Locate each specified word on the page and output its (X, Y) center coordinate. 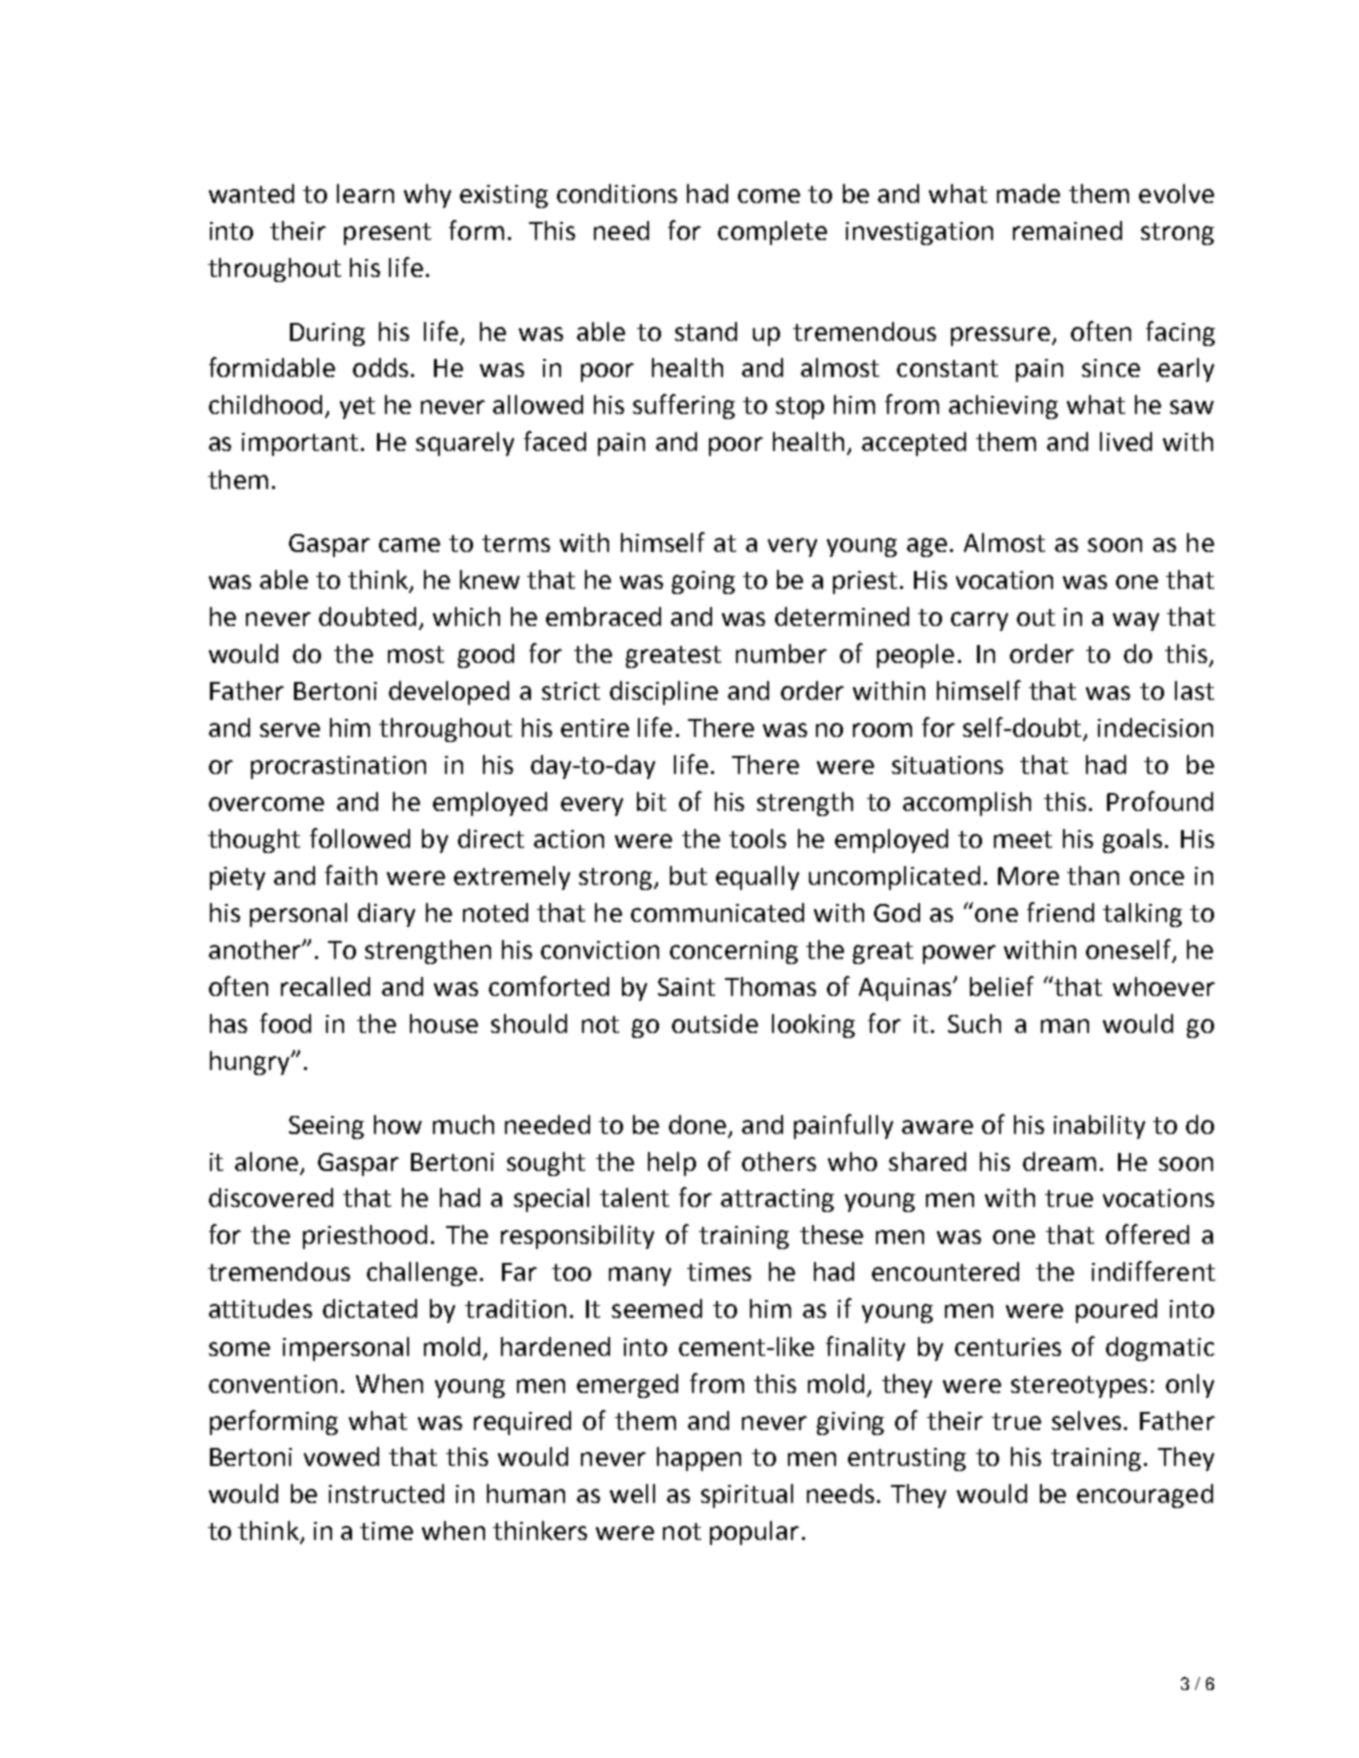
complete (772, 233)
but (688, 875)
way (1136, 621)
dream (1059, 1161)
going (703, 582)
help (672, 1164)
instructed (386, 1493)
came (409, 545)
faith (351, 875)
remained (1067, 230)
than (1093, 875)
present (387, 234)
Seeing (326, 1127)
